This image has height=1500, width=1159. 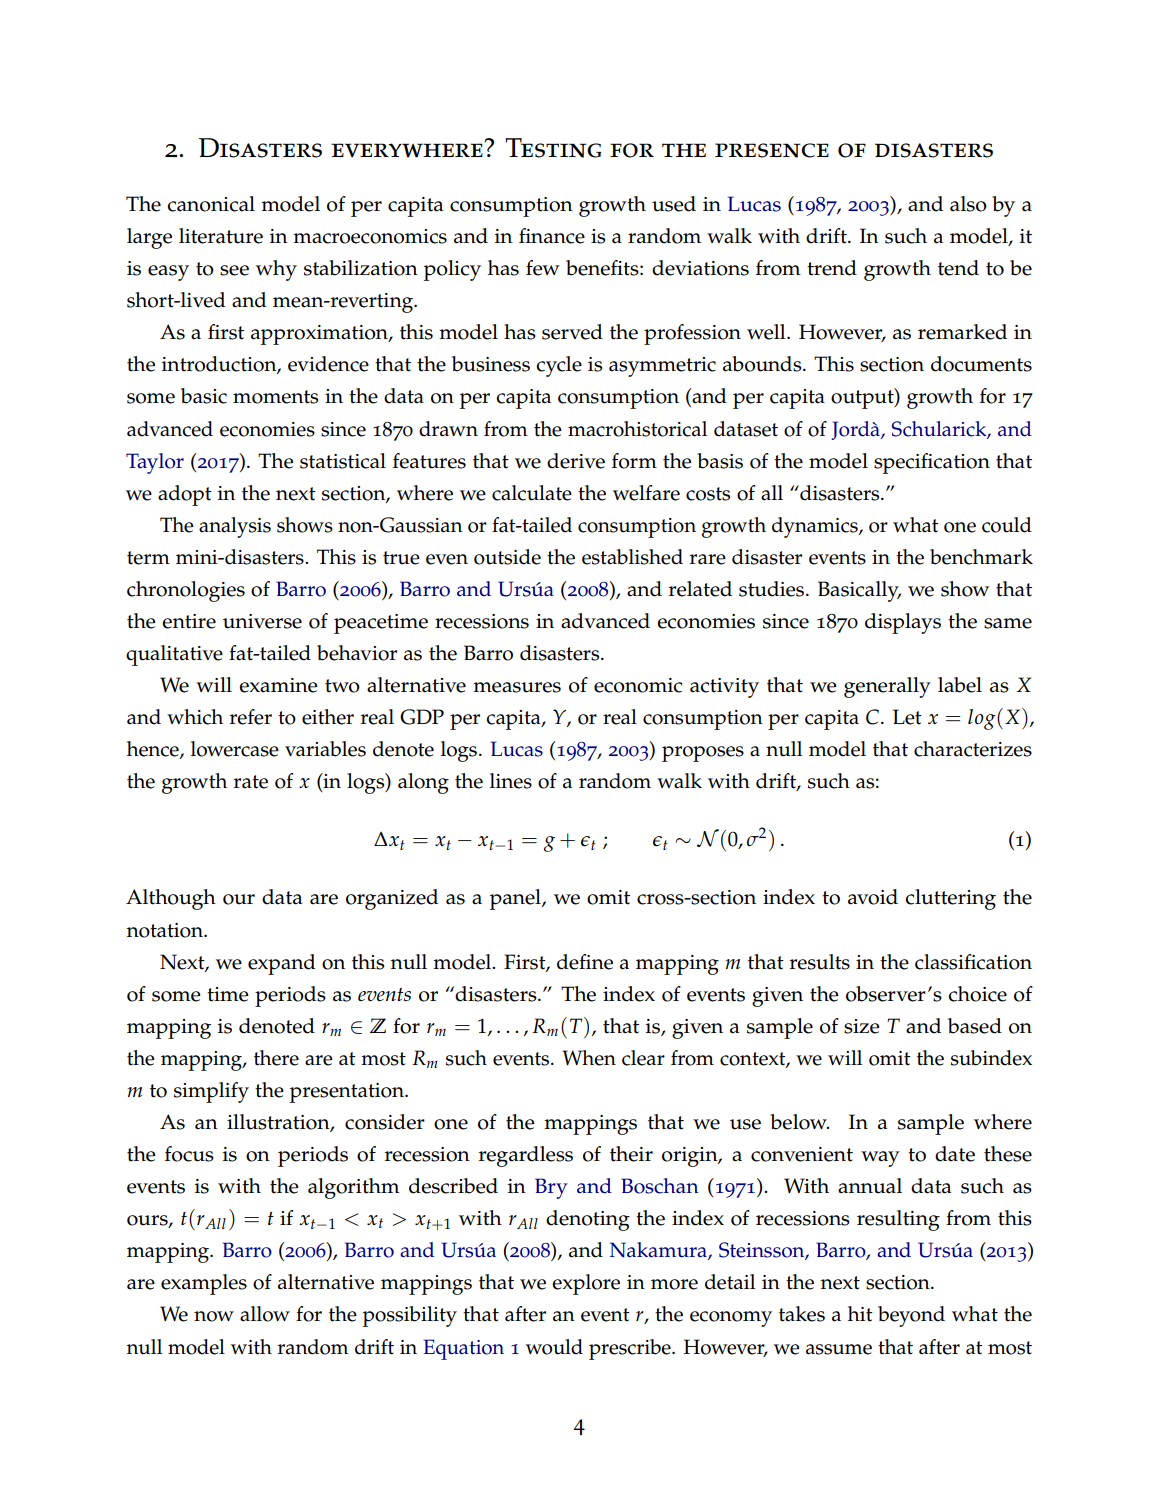 I want to click on canonical, so click(x=211, y=204).
